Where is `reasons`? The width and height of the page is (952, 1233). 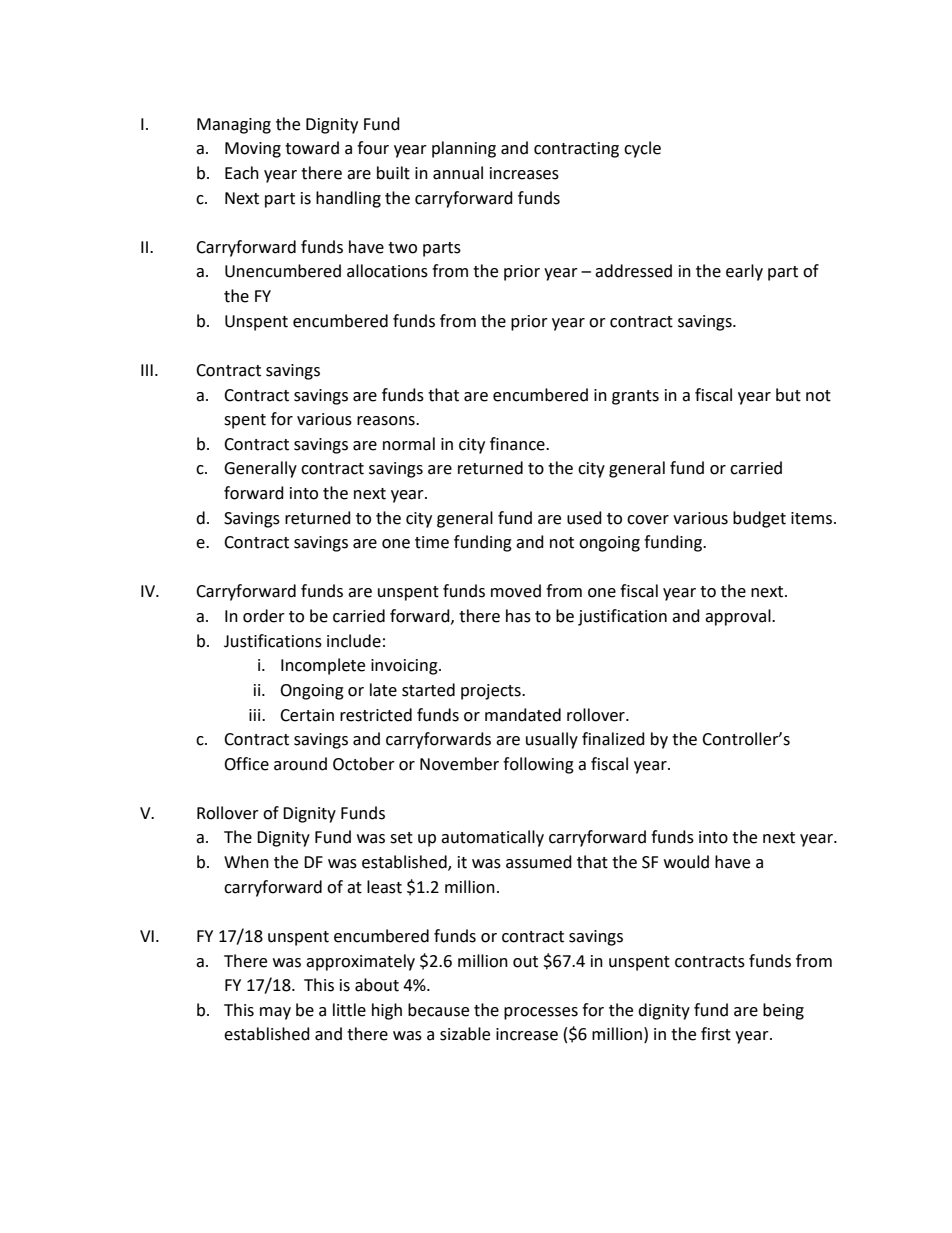 reasons is located at coordinates (387, 421).
